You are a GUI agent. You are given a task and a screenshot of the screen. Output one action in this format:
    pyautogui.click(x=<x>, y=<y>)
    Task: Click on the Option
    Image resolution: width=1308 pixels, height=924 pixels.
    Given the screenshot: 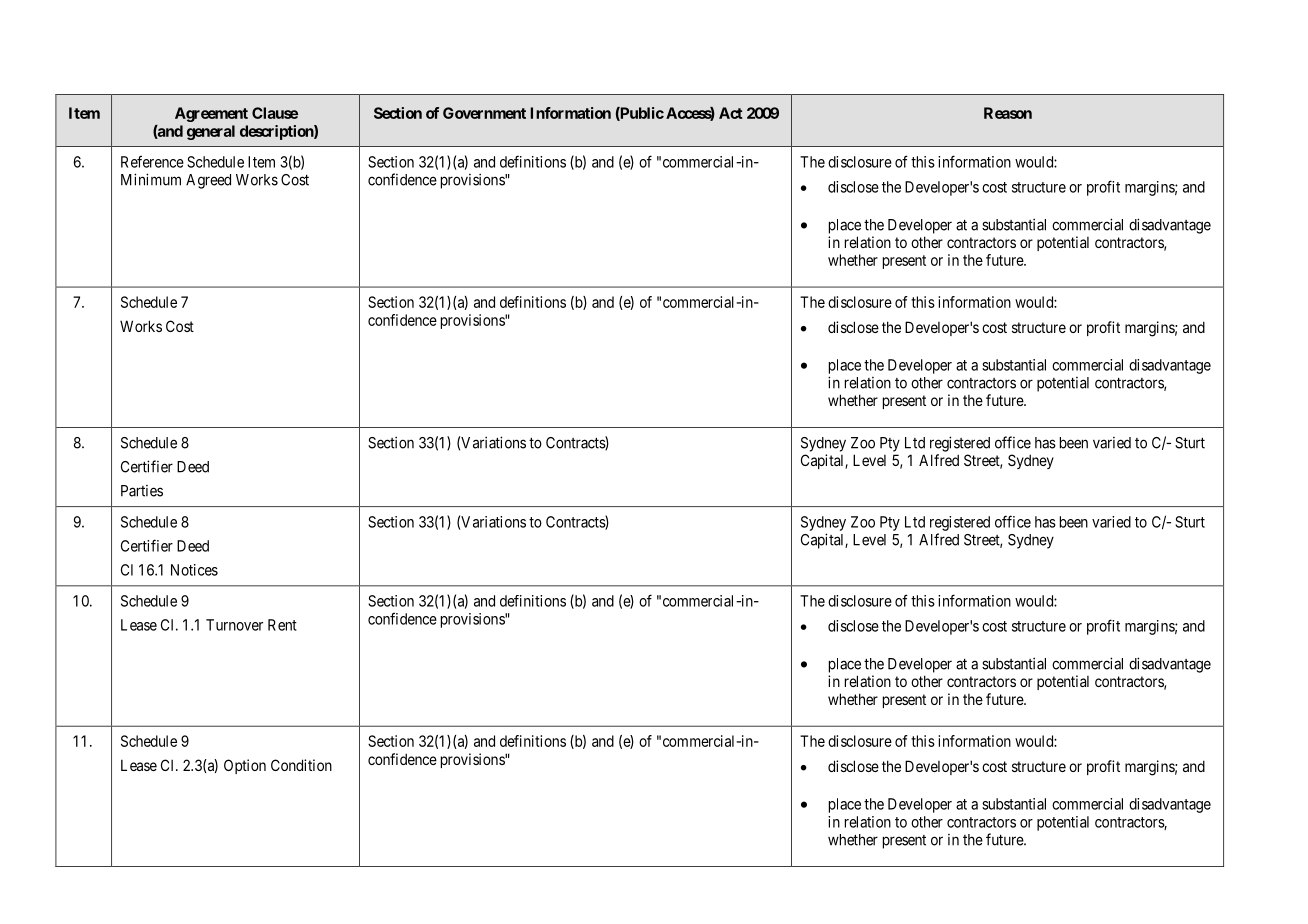 What is the action you would take?
    pyautogui.click(x=245, y=766)
